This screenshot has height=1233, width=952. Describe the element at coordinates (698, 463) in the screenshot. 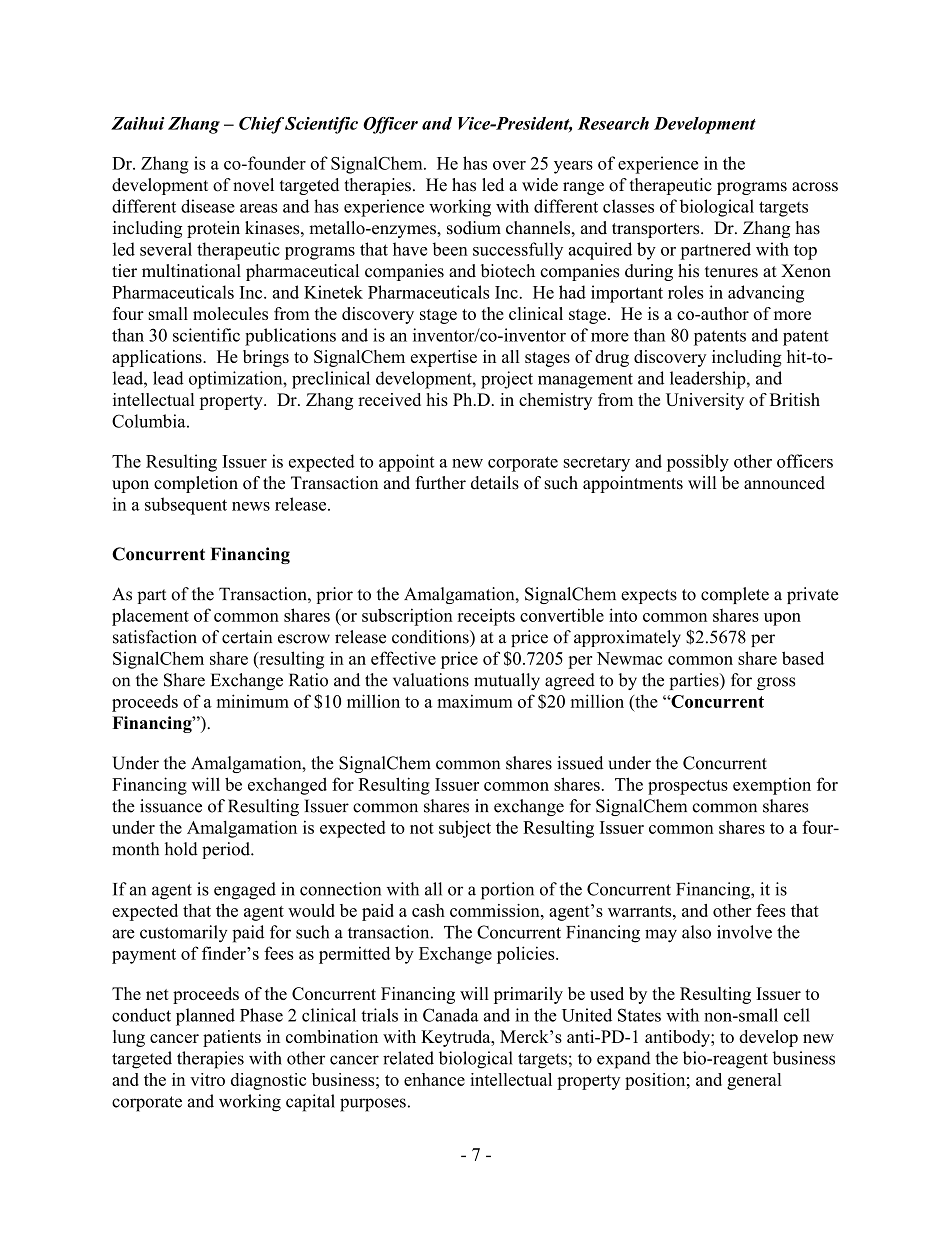

I see `possibly` at that location.
